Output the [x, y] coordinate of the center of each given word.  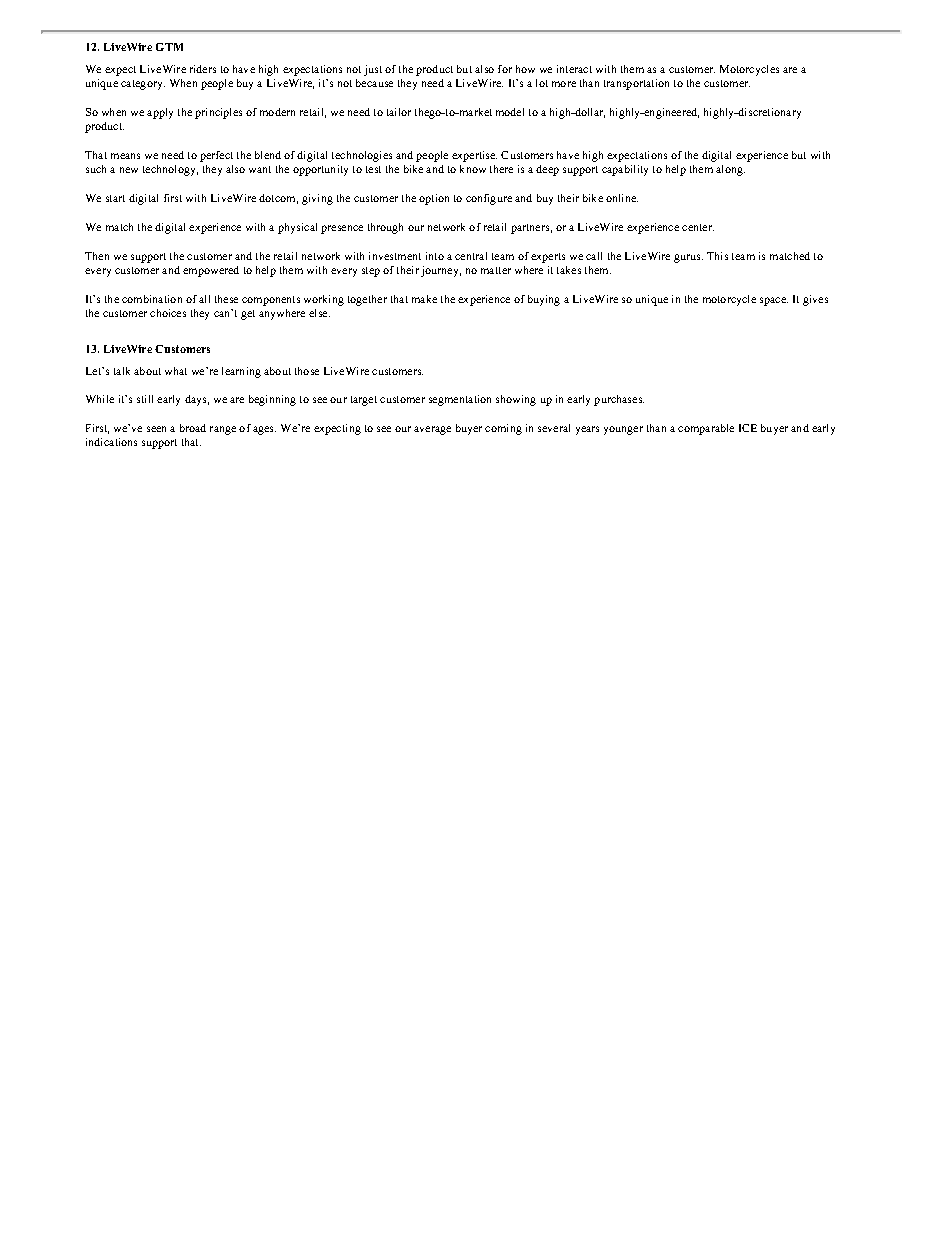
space [774, 301]
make [424, 299]
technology [170, 170]
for [505, 69]
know [473, 169]
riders [203, 69]
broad [193, 428]
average [432, 430]
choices [168, 313]
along [730, 170]
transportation [636, 84]
